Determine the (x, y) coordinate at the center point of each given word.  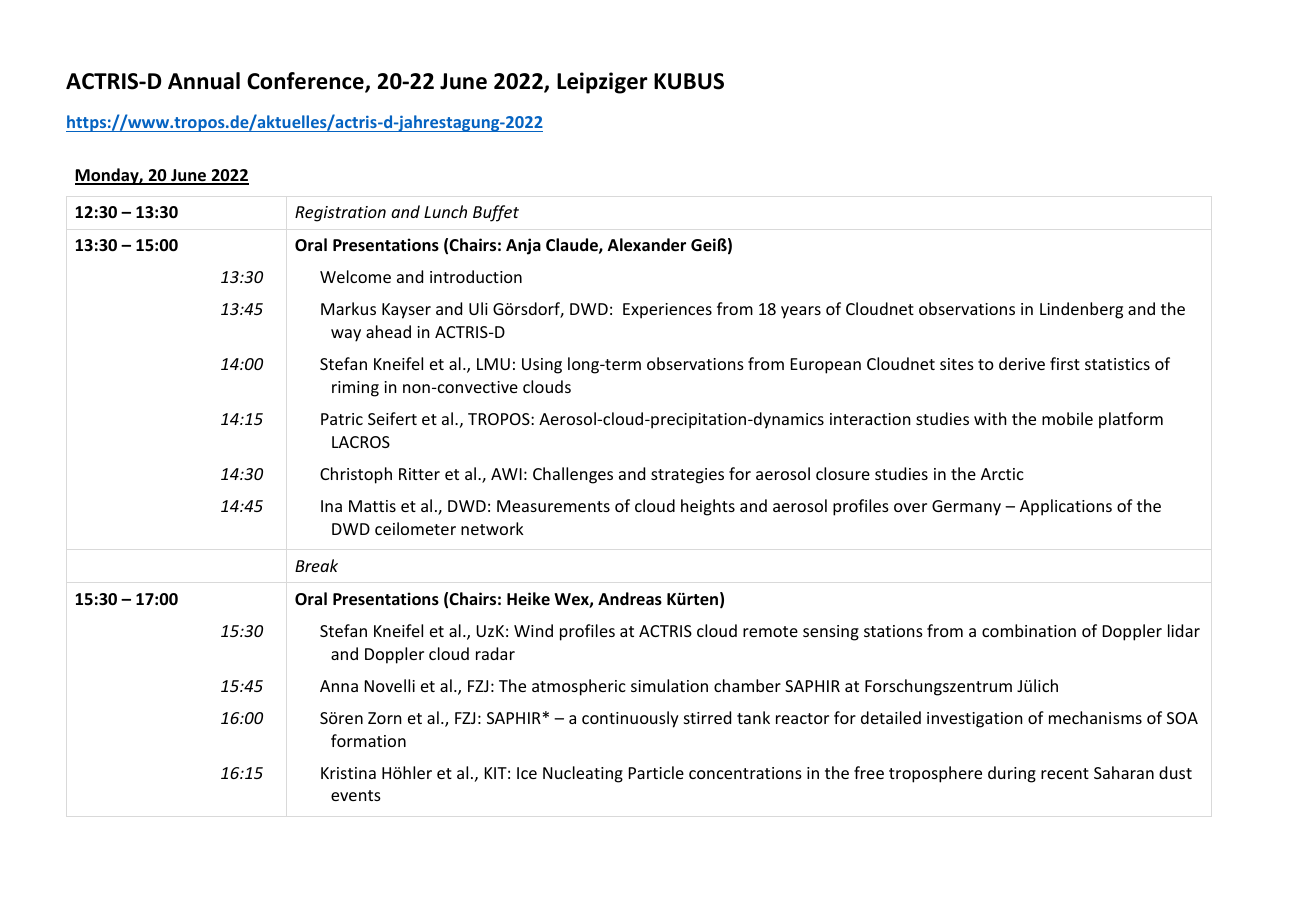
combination (1029, 630)
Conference (306, 82)
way (346, 335)
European (826, 366)
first (1065, 363)
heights (708, 507)
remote (770, 631)
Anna (339, 686)
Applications (1066, 507)
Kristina (348, 773)
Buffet (496, 213)
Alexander (647, 245)
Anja (523, 246)
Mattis (372, 506)
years (801, 312)
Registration (340, 214)
